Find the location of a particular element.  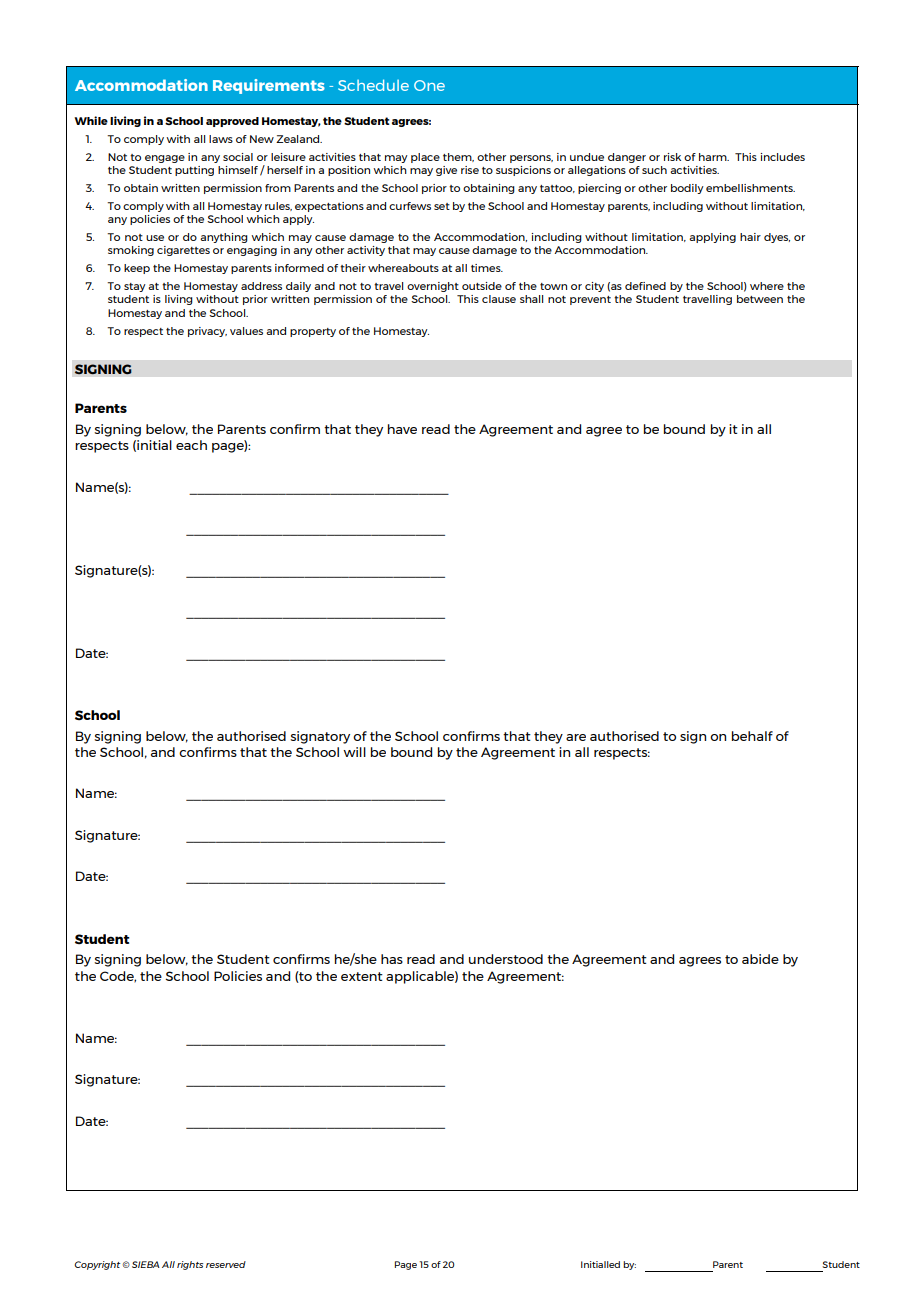

will is located at coordinates (354, 752).
